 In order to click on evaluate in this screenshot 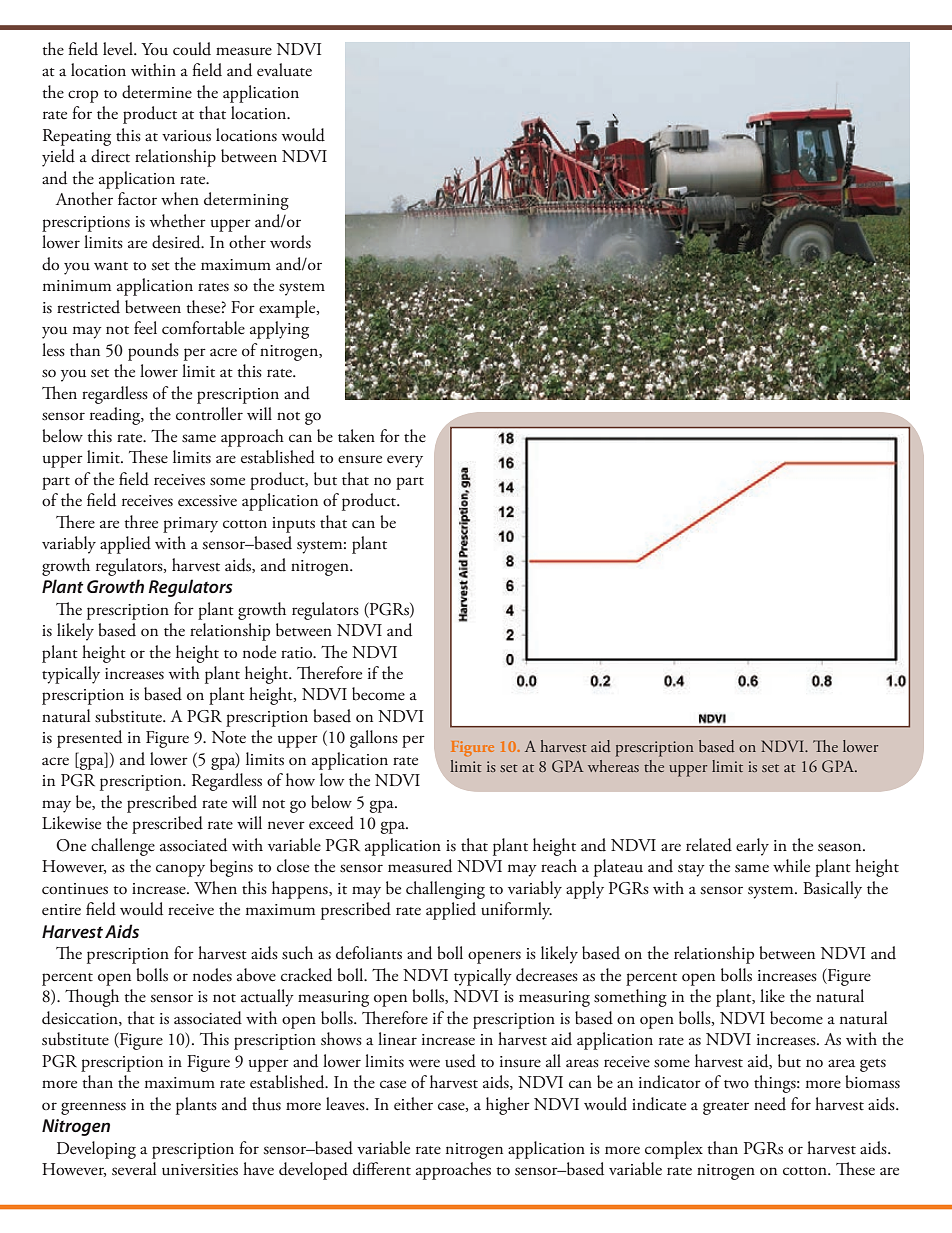, I will do `click(284, 70)`.
